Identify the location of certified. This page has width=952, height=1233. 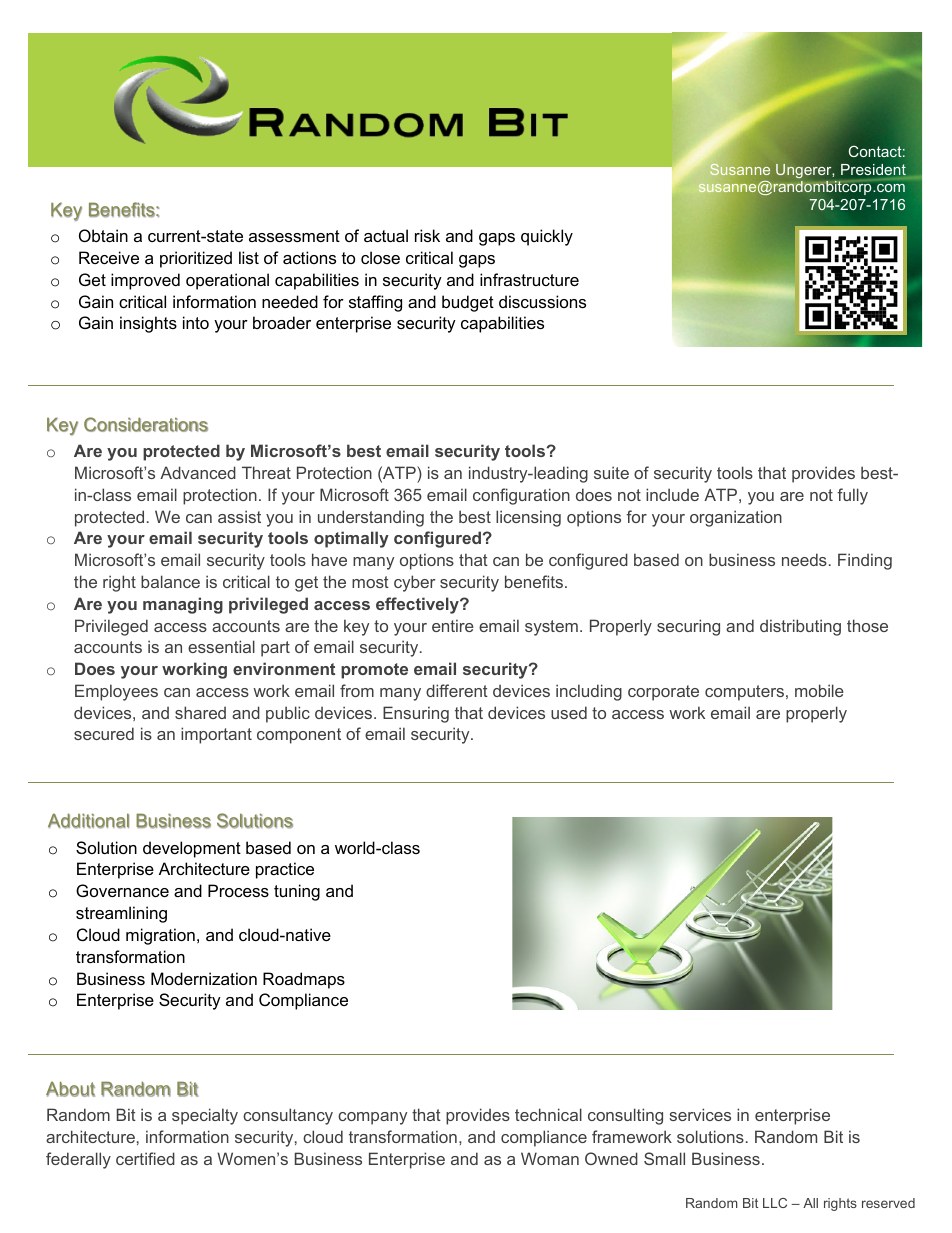
(145, 1158).
